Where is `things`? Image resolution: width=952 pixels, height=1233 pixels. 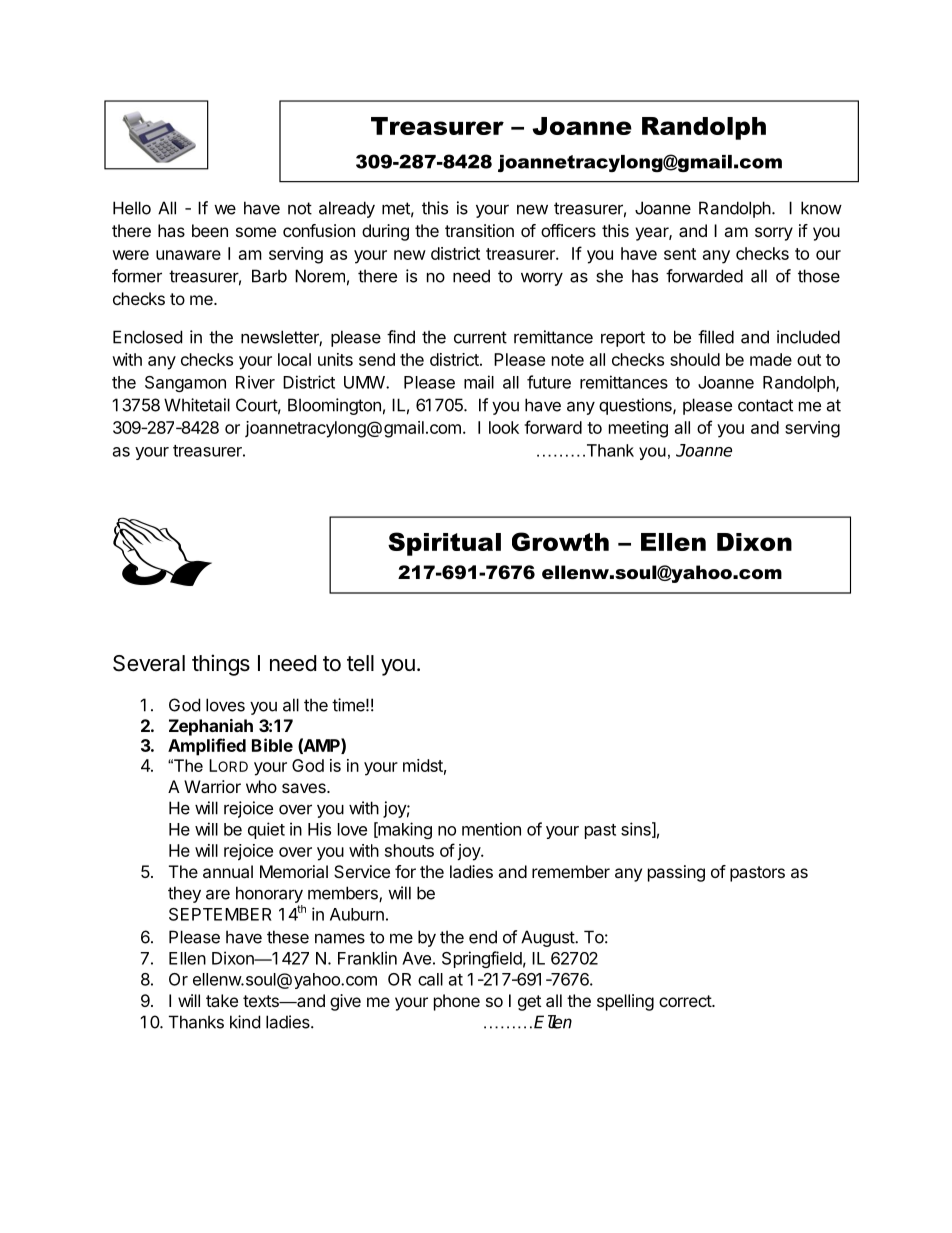
things is located at coordinates (221, 665).
